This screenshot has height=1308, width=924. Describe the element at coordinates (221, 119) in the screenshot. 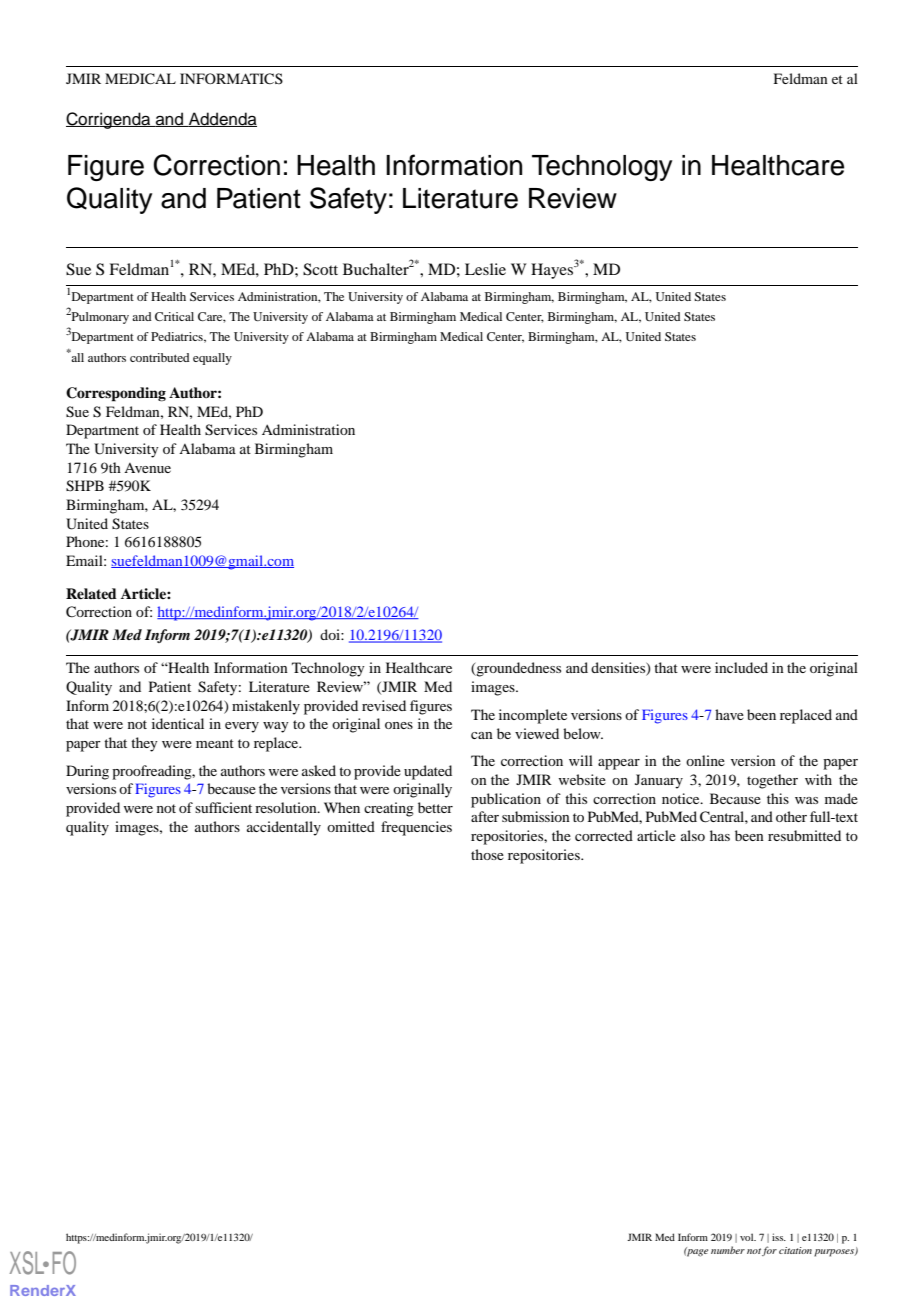

I see `Addenda` at that location.
